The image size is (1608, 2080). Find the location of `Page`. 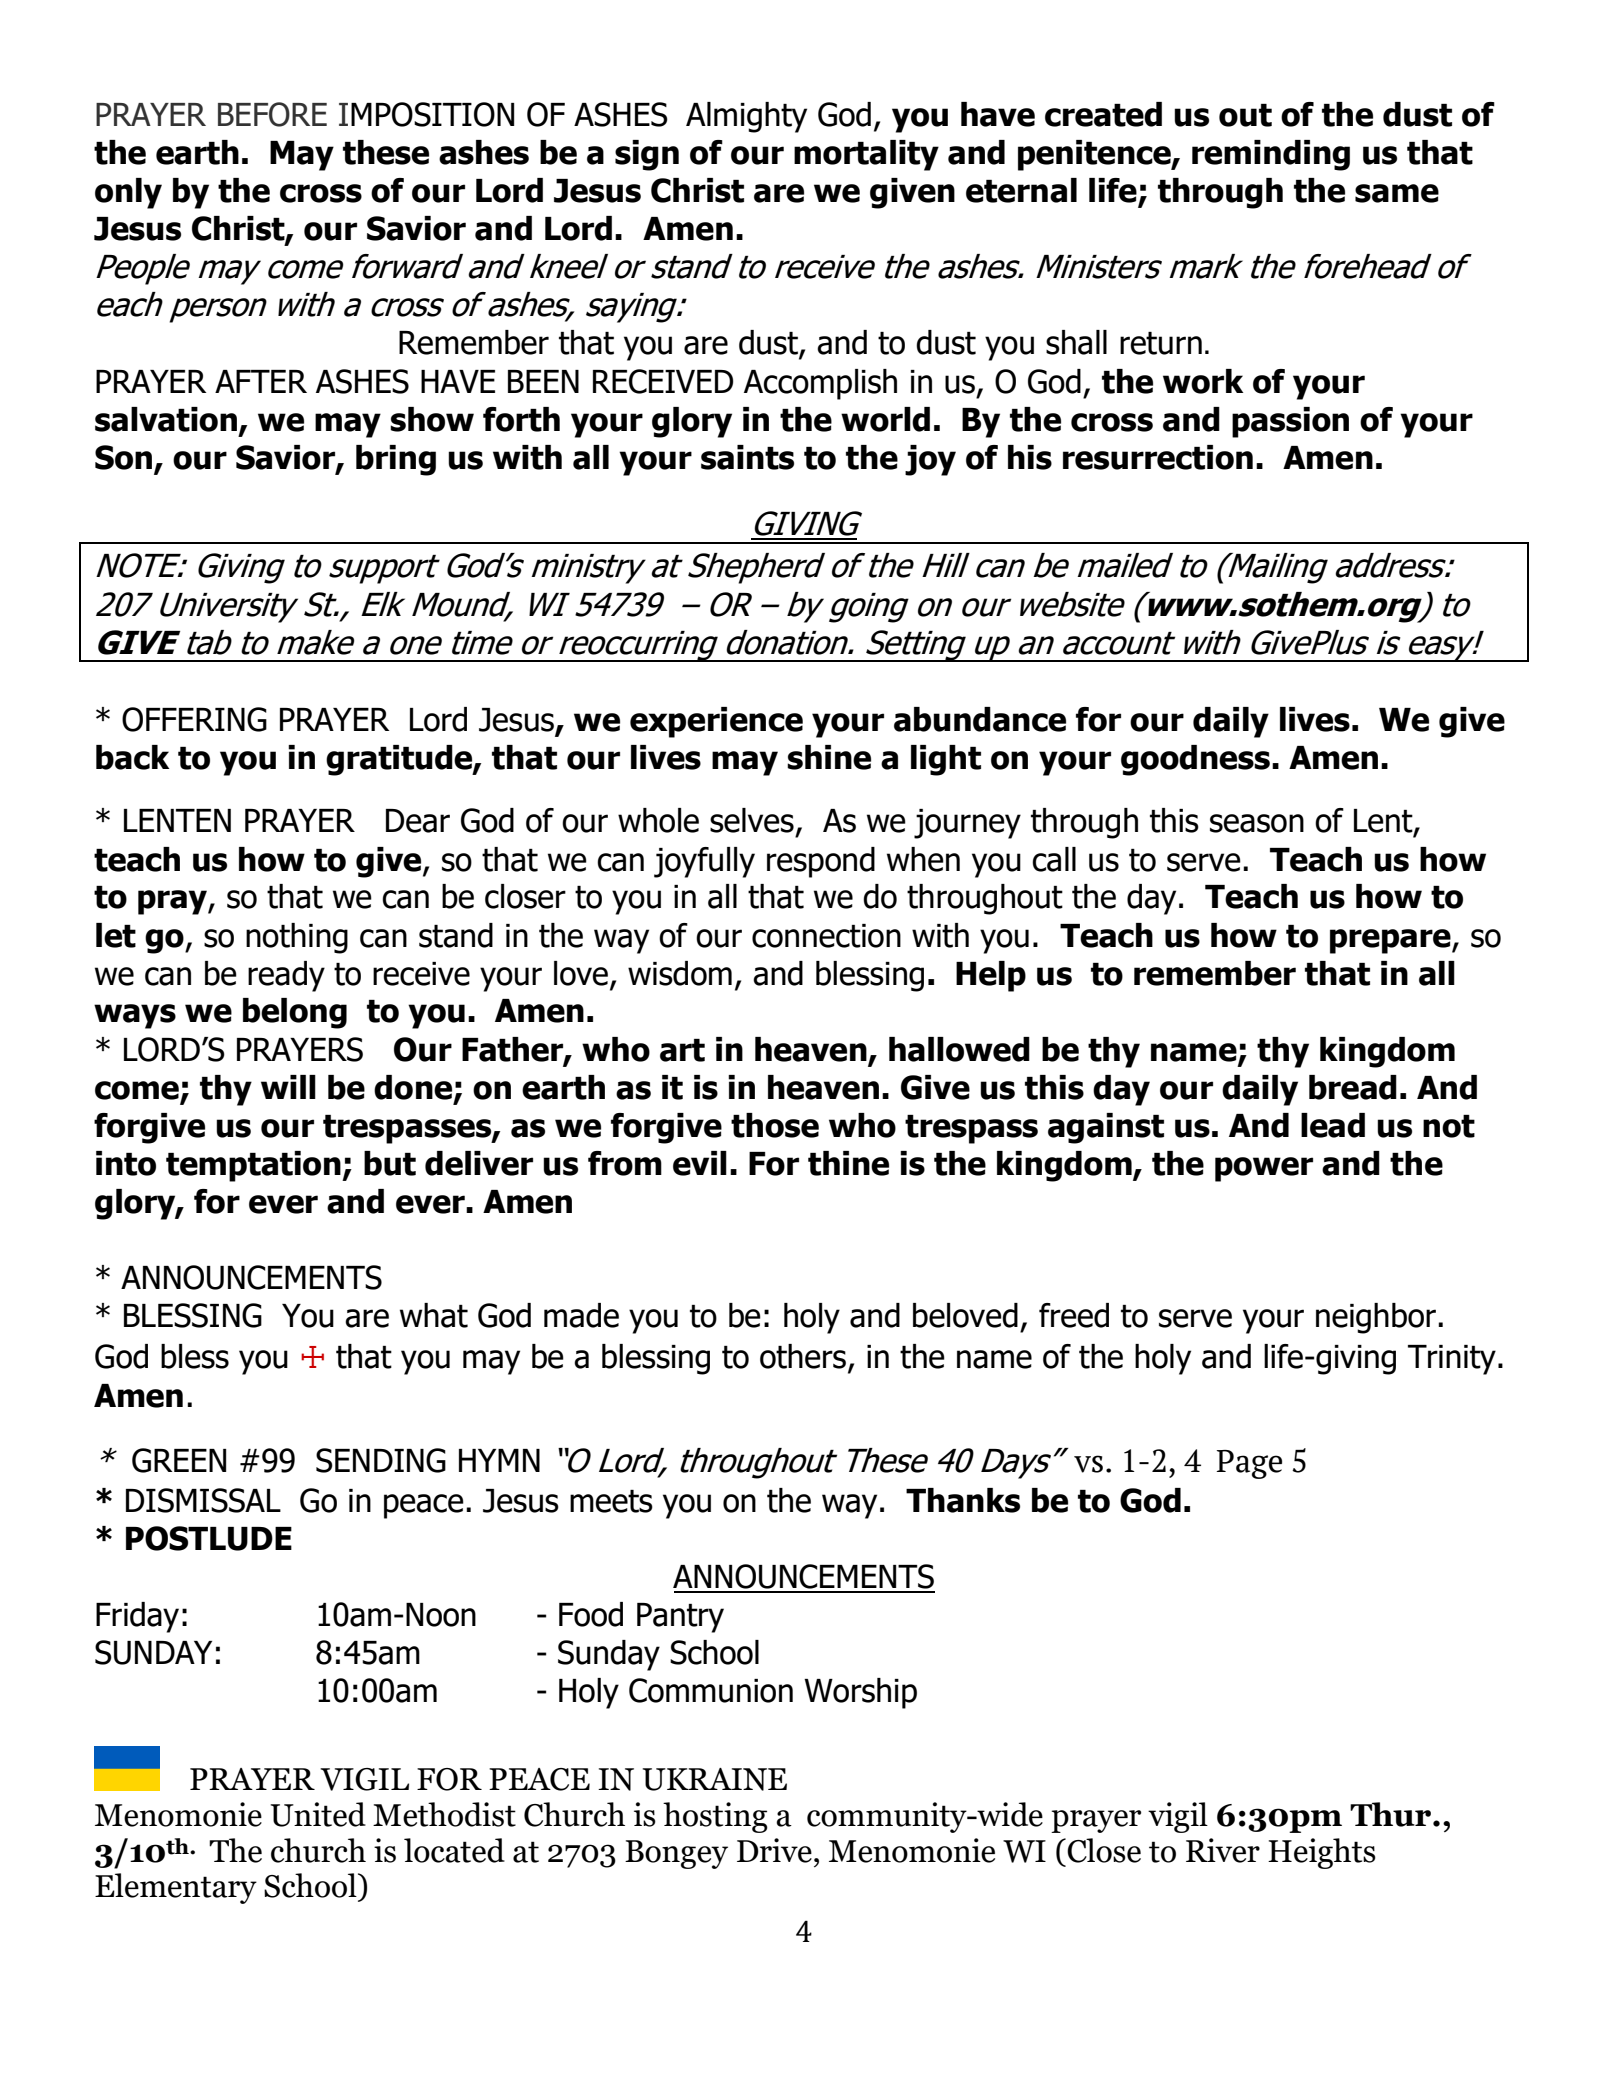

Page is located at coordinates (1249, 1464).
